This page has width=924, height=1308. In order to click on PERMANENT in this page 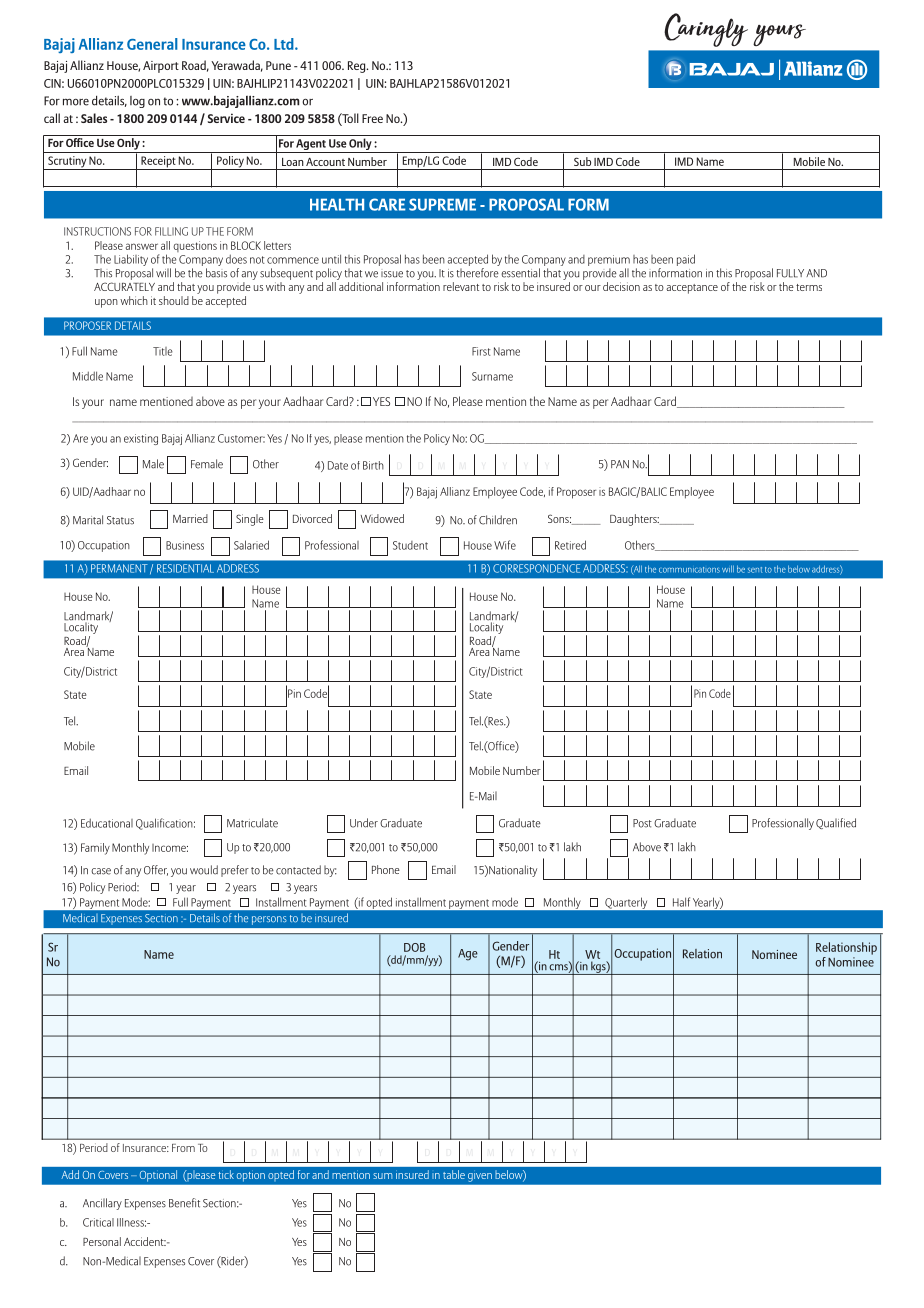, I will do `click(119, 568)`.
